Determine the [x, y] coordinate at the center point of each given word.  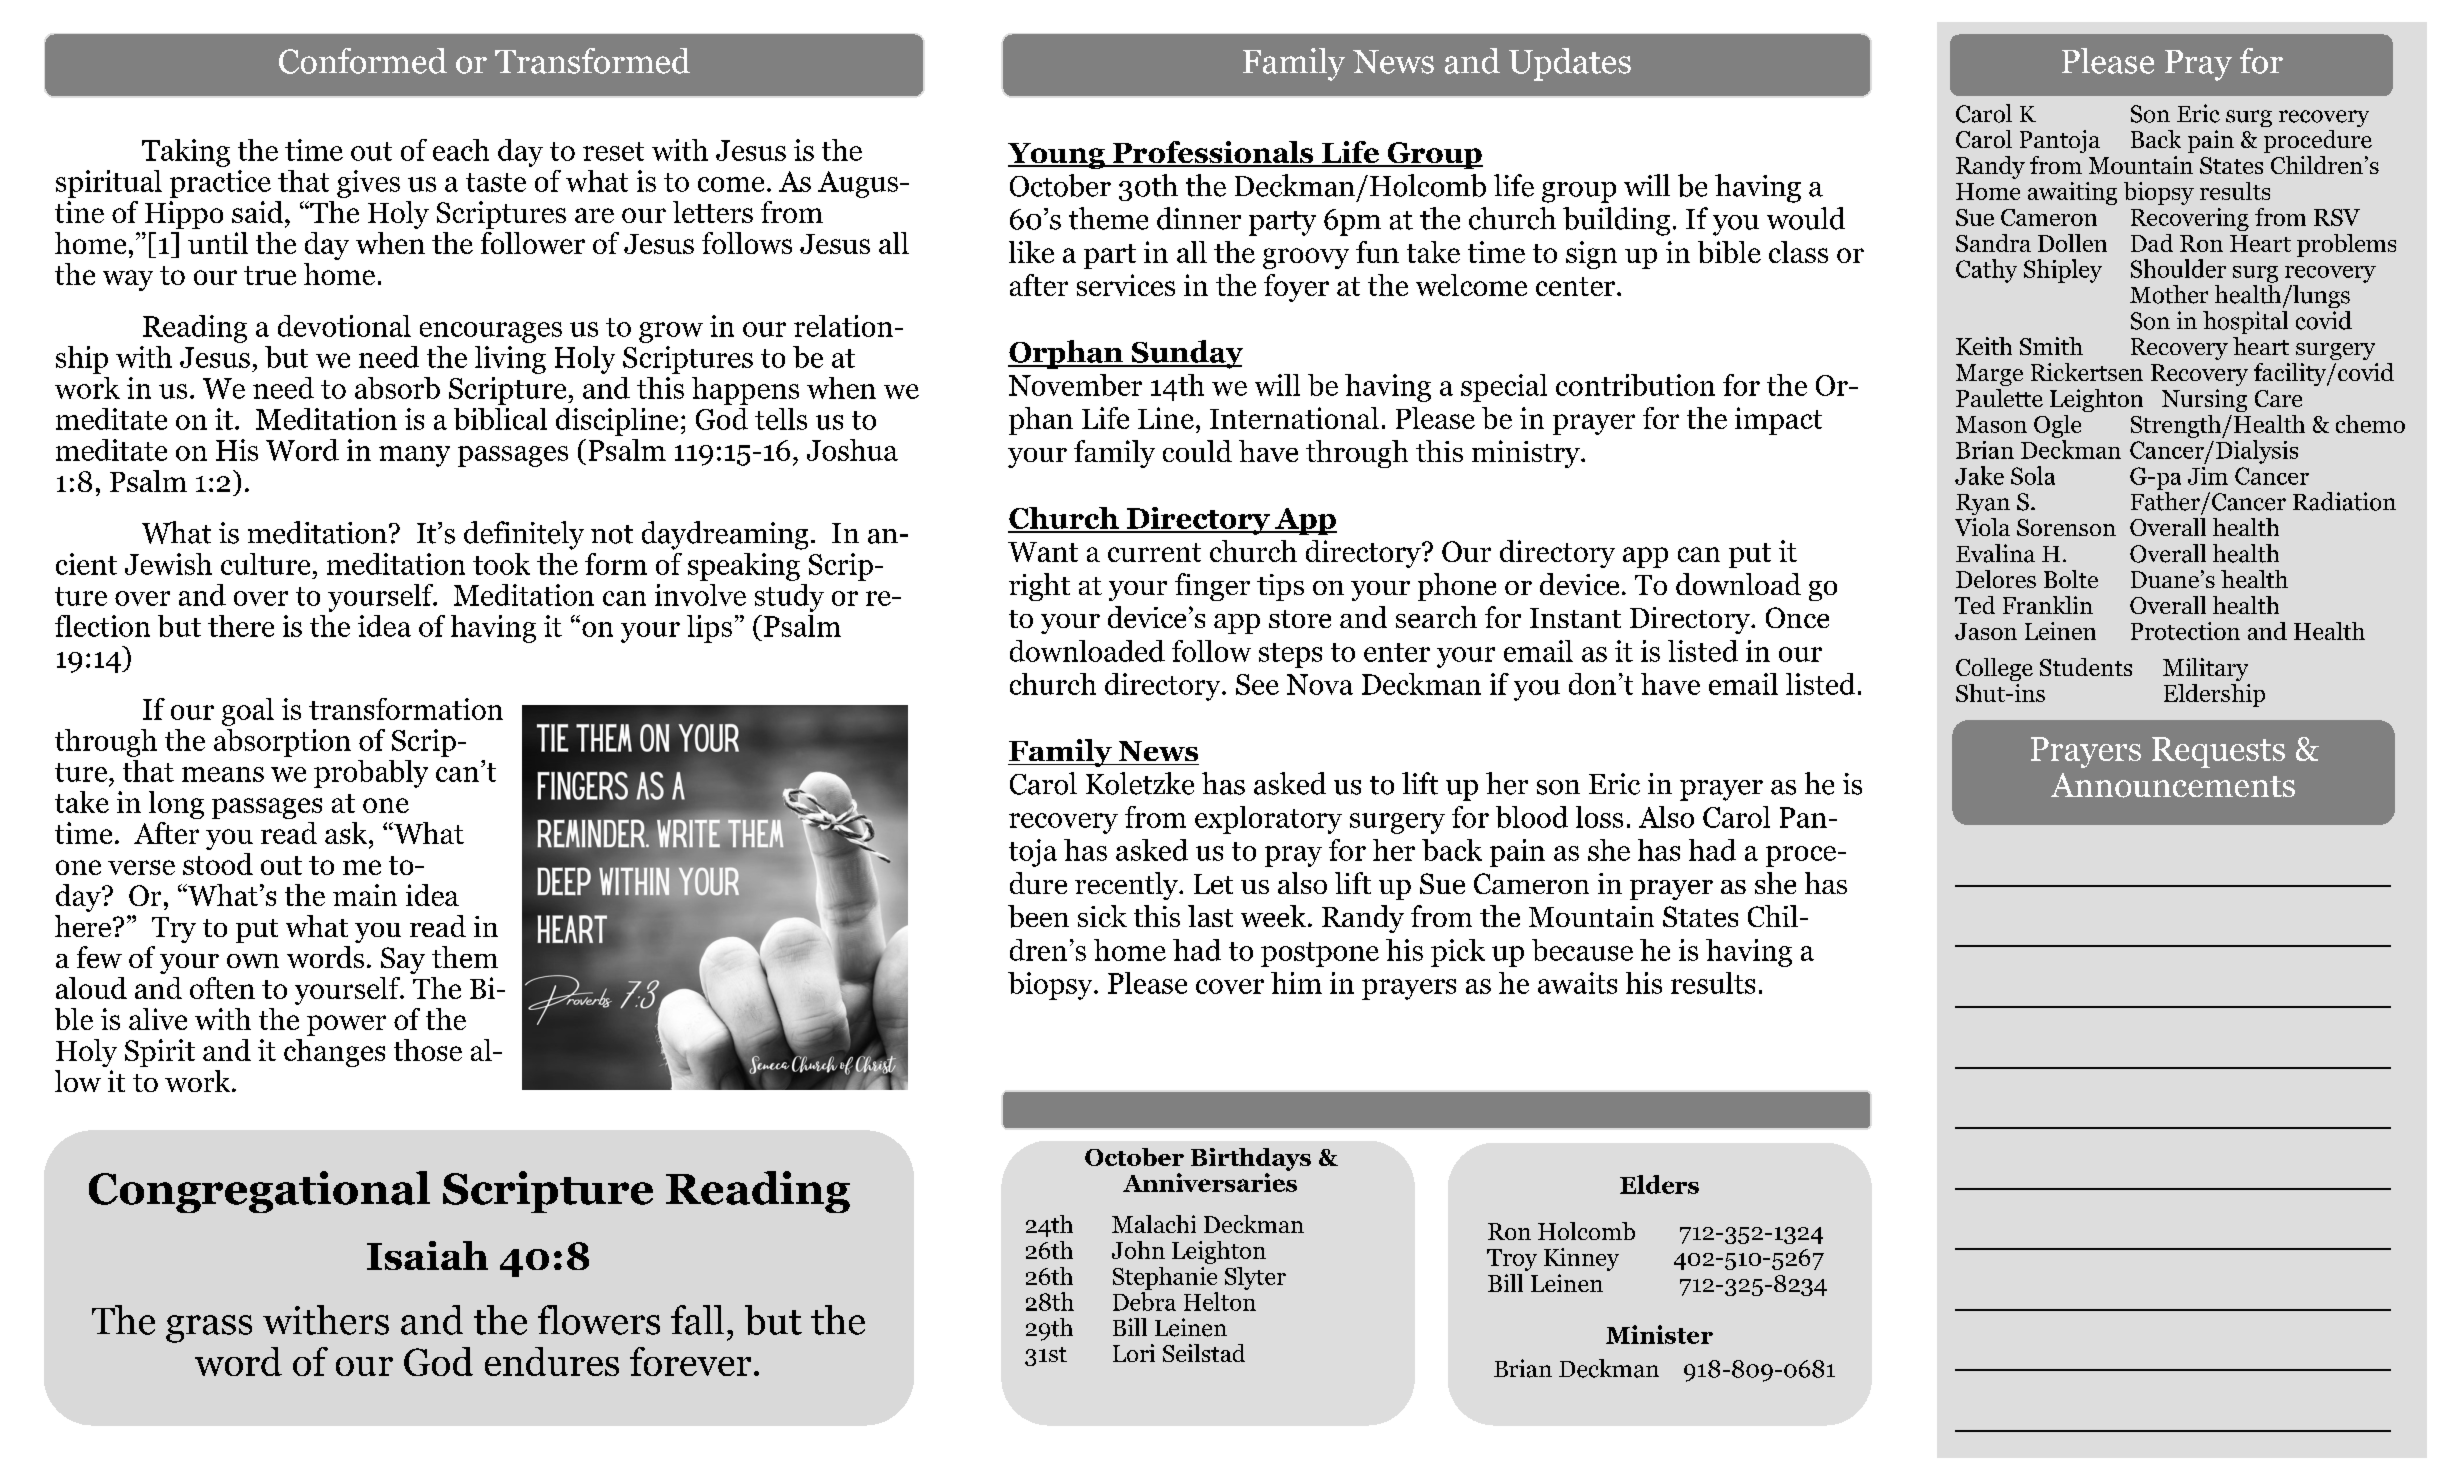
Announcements [2173, 785]
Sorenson [2066, 527]
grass [209, 1329]
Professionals [1213, 153]
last [1210, 916]
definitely [524, 535]
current [1154, 552]
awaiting [2072, 193]
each [461, 150]
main [365, 895]
